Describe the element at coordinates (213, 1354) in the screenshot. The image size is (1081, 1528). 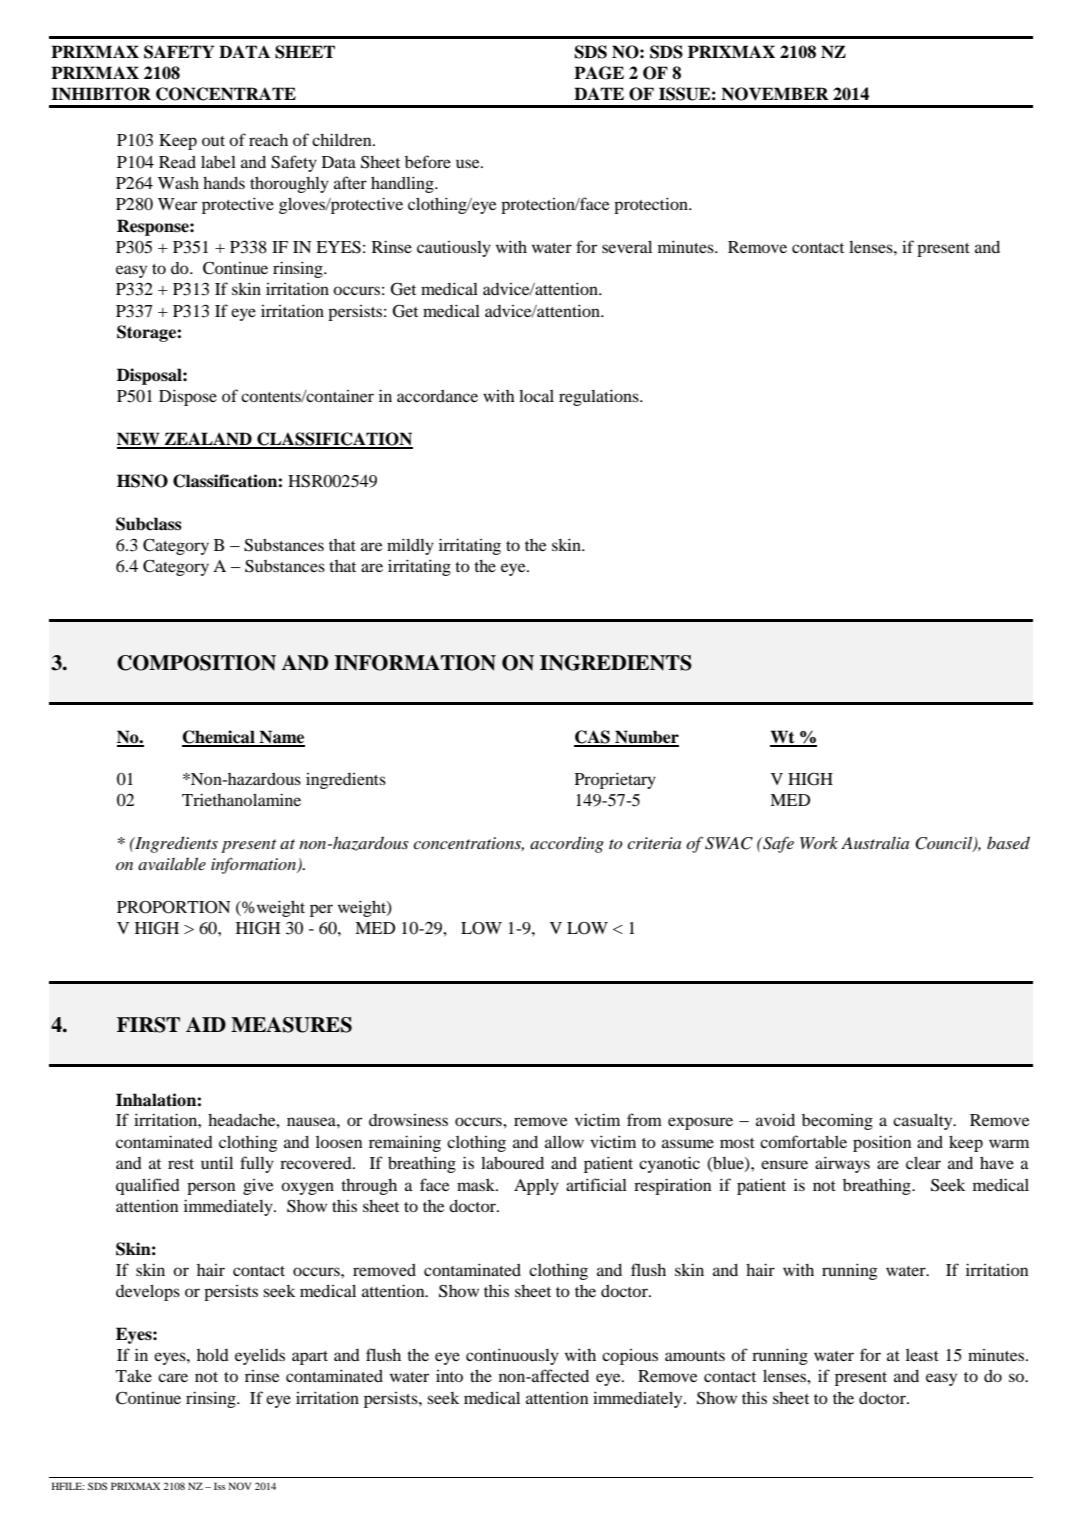
I see `hold` at that location.
